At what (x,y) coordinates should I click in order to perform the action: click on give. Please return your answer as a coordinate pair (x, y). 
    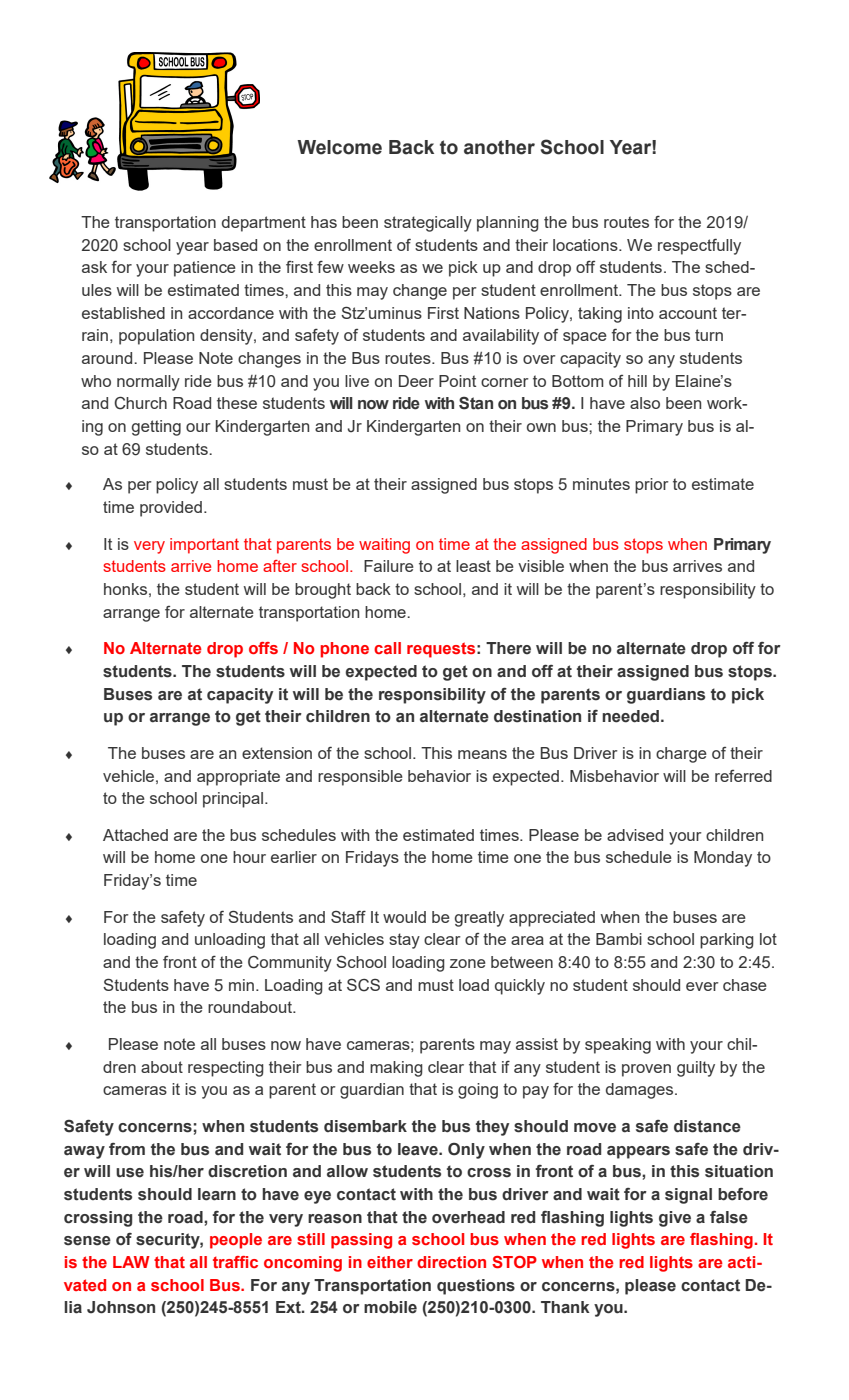
    Looking at the image, I should click on (675, 1219).
